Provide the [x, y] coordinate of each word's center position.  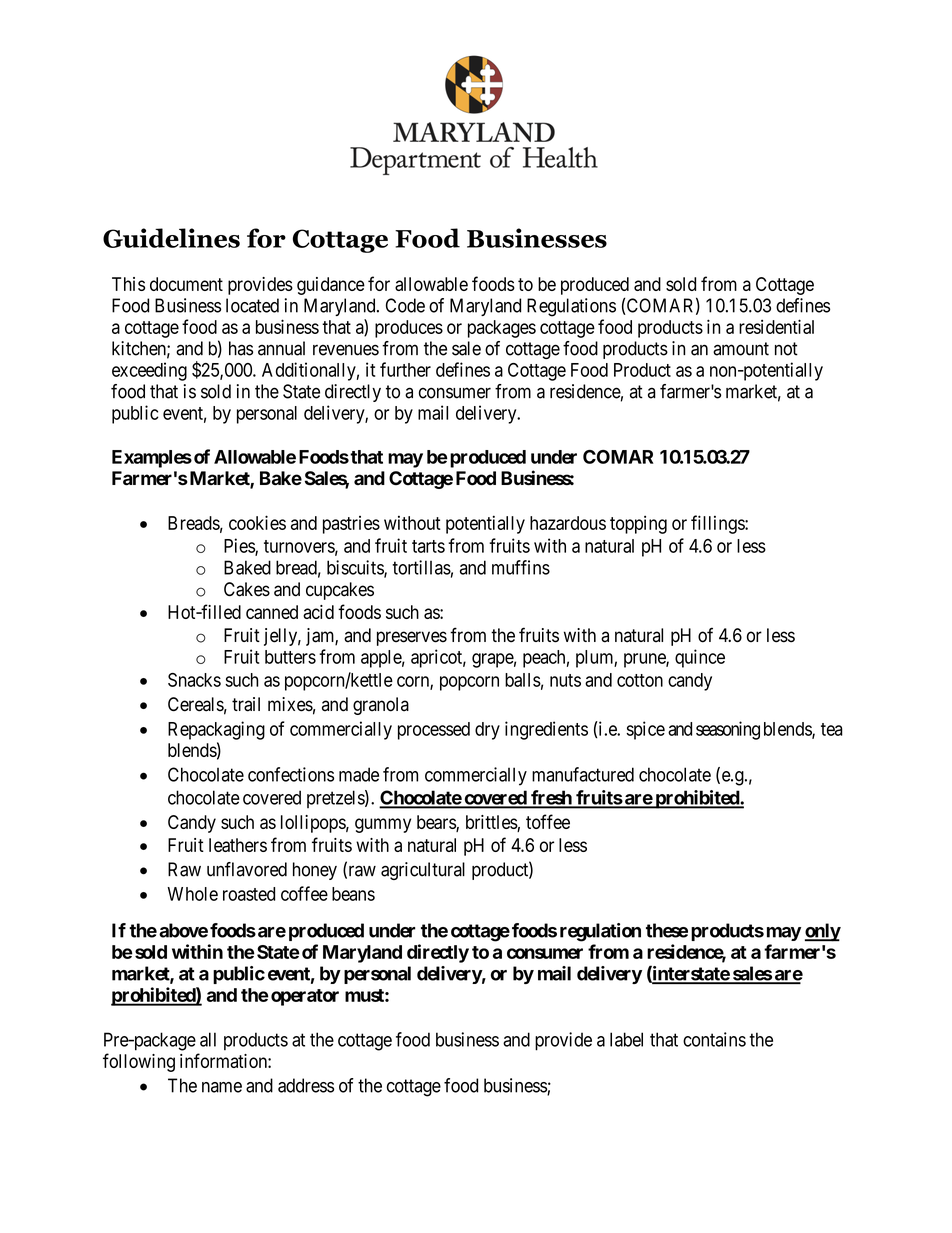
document [186, 284]
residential [776, 326]
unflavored [247, 869]
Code [405, 305]
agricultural [423, 871]
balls [523, 680]
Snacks [194, 680]
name [222, 1087]
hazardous [568, 523]
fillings [718, 524]
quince [700, 658]
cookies [257, 522]
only [823, 932]
